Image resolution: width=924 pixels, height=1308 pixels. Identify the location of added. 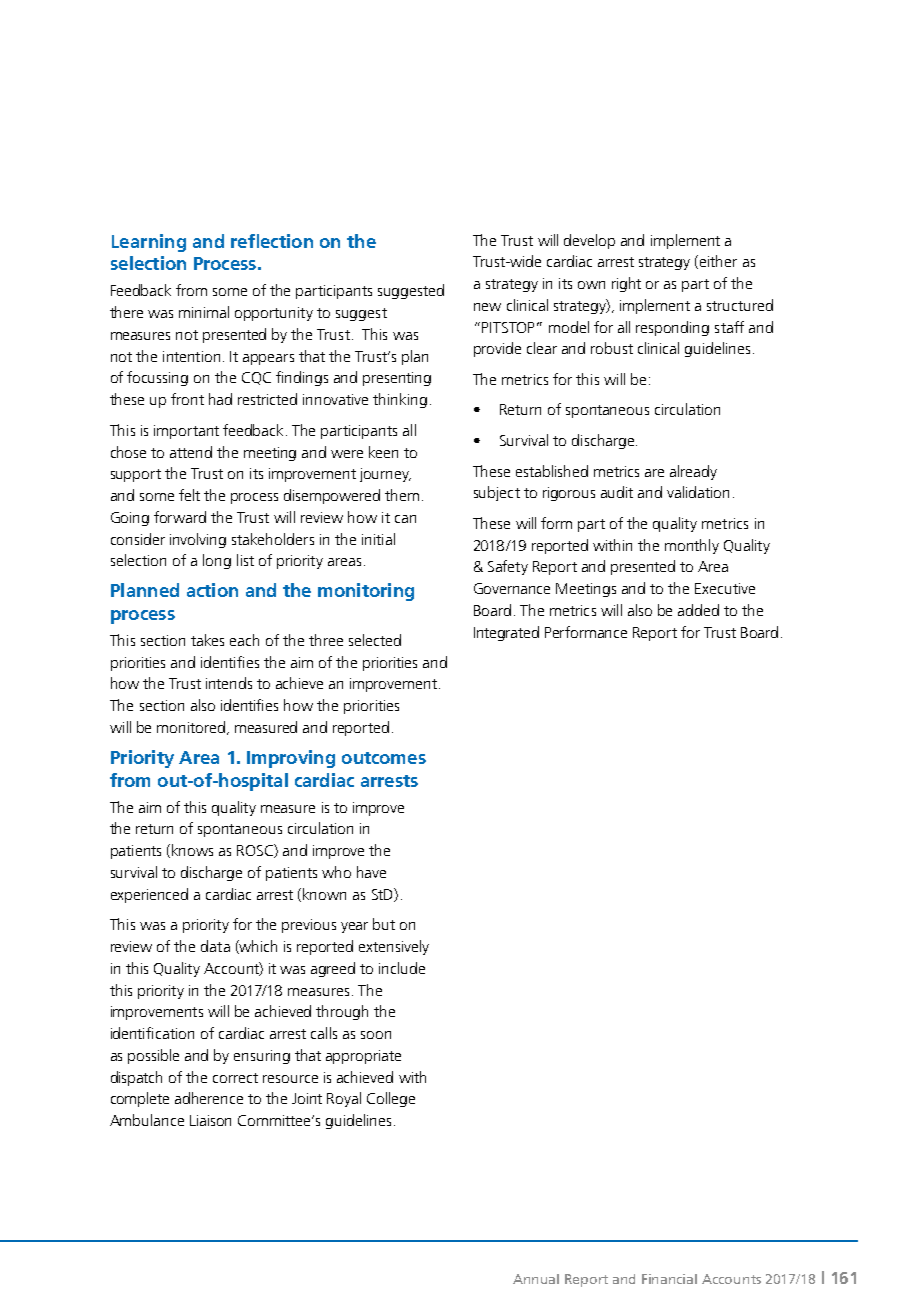
(698, 610).
